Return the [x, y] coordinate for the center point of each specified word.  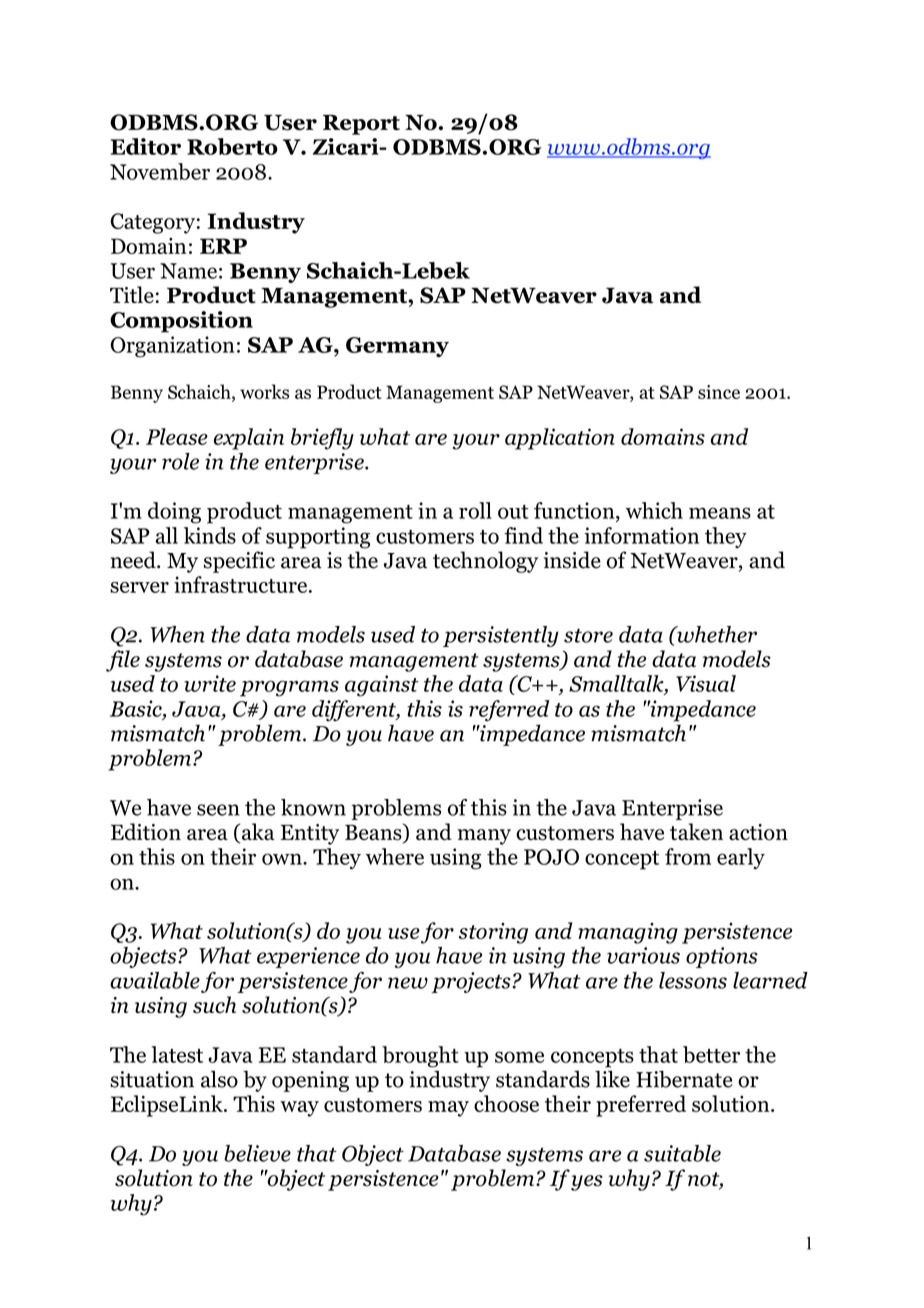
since [719, 392]
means [720, 513]
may [448, 1109]
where [395, 856]
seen [218, 810]
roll [475, 510]
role [180, 461]
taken [696, 831]
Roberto [232, 146]
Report [361, 125]
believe [257, 1153]
